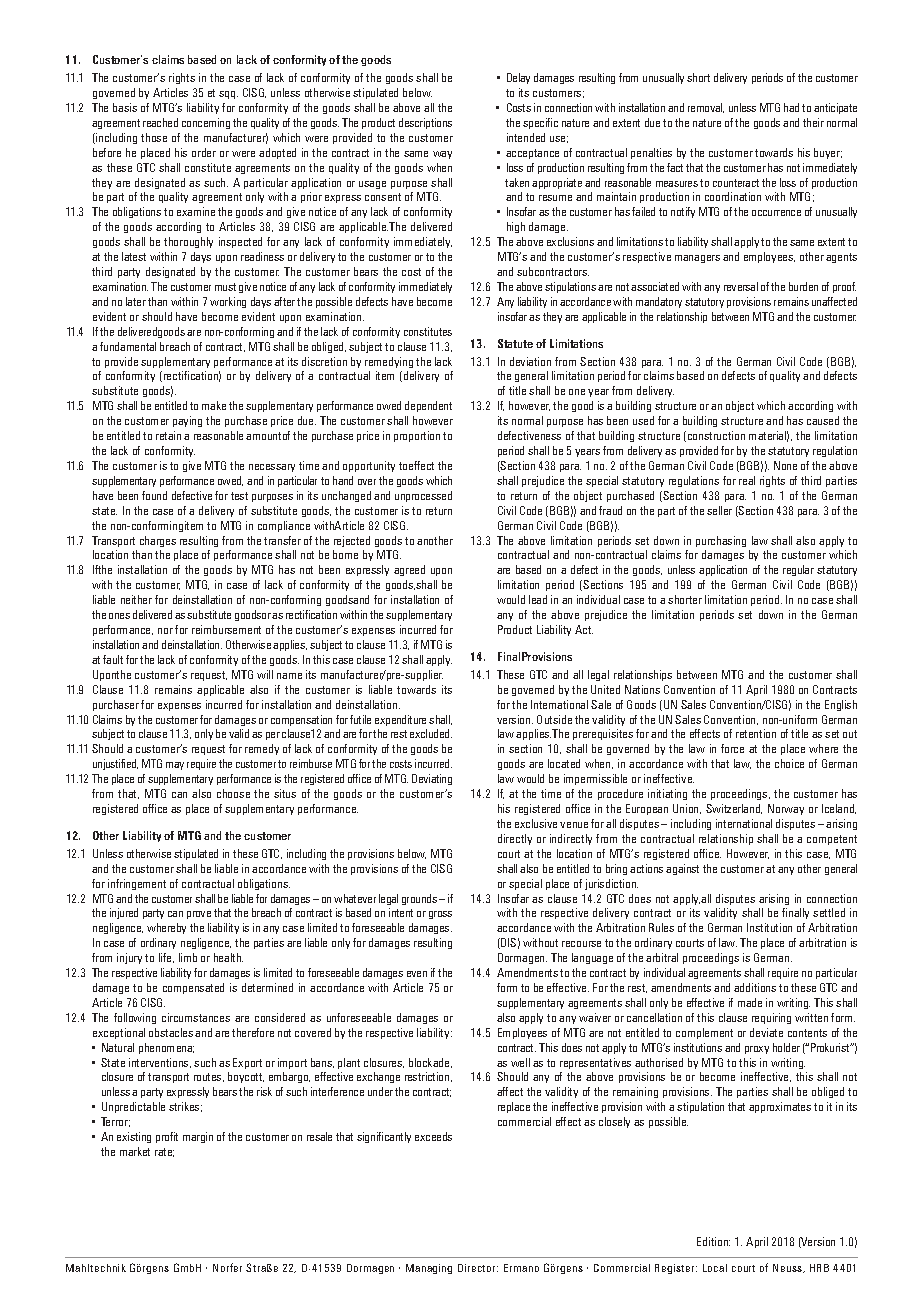 This screenshot has width=924, height=1308. What do you see at coordinates (425, 123) in the screenshot?
I see `descriptions` at bounding box center [425, 123].
